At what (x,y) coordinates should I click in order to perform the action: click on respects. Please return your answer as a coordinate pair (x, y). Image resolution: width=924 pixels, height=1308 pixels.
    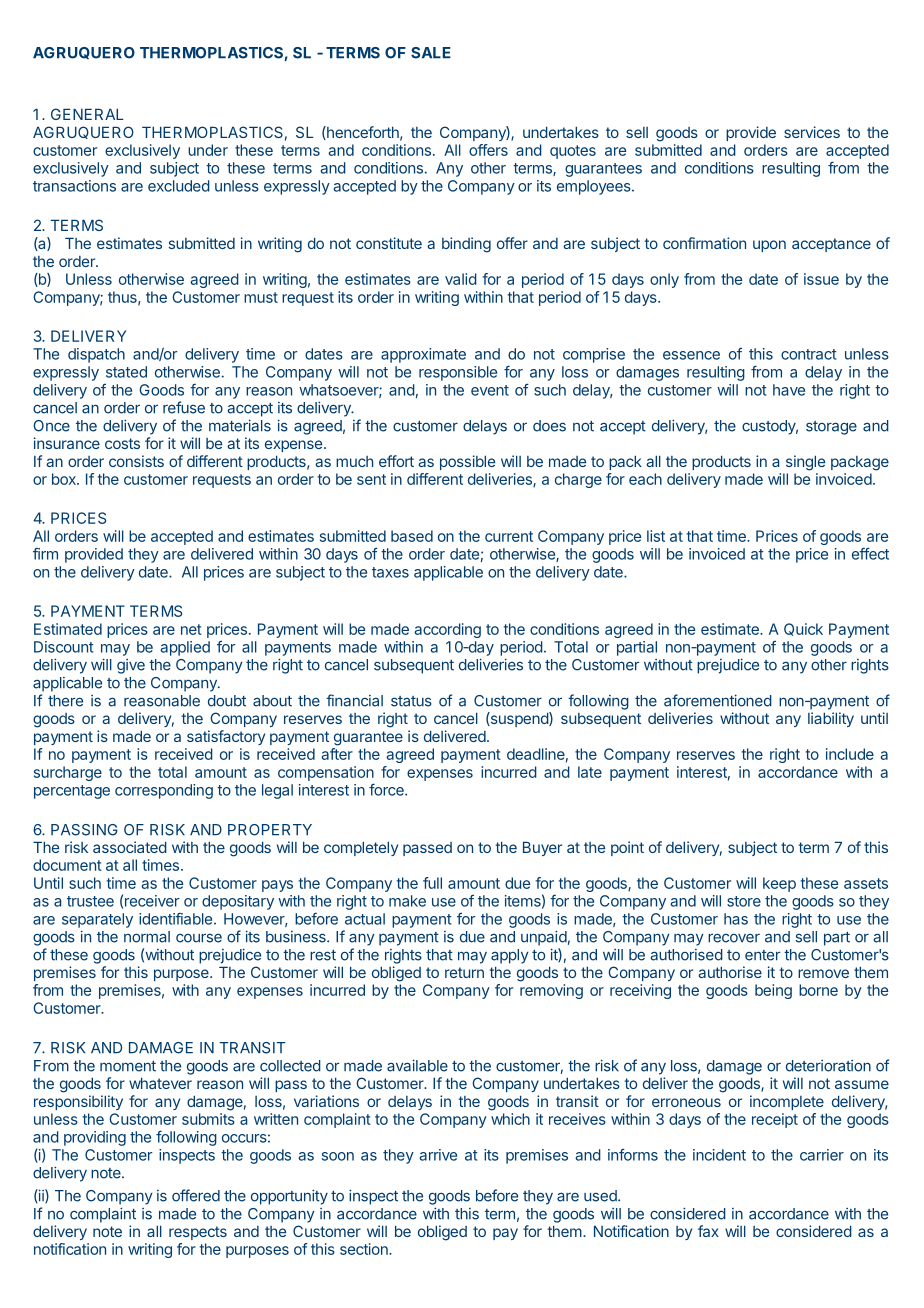
    Looking at the image, I should click on (198, 1233).
